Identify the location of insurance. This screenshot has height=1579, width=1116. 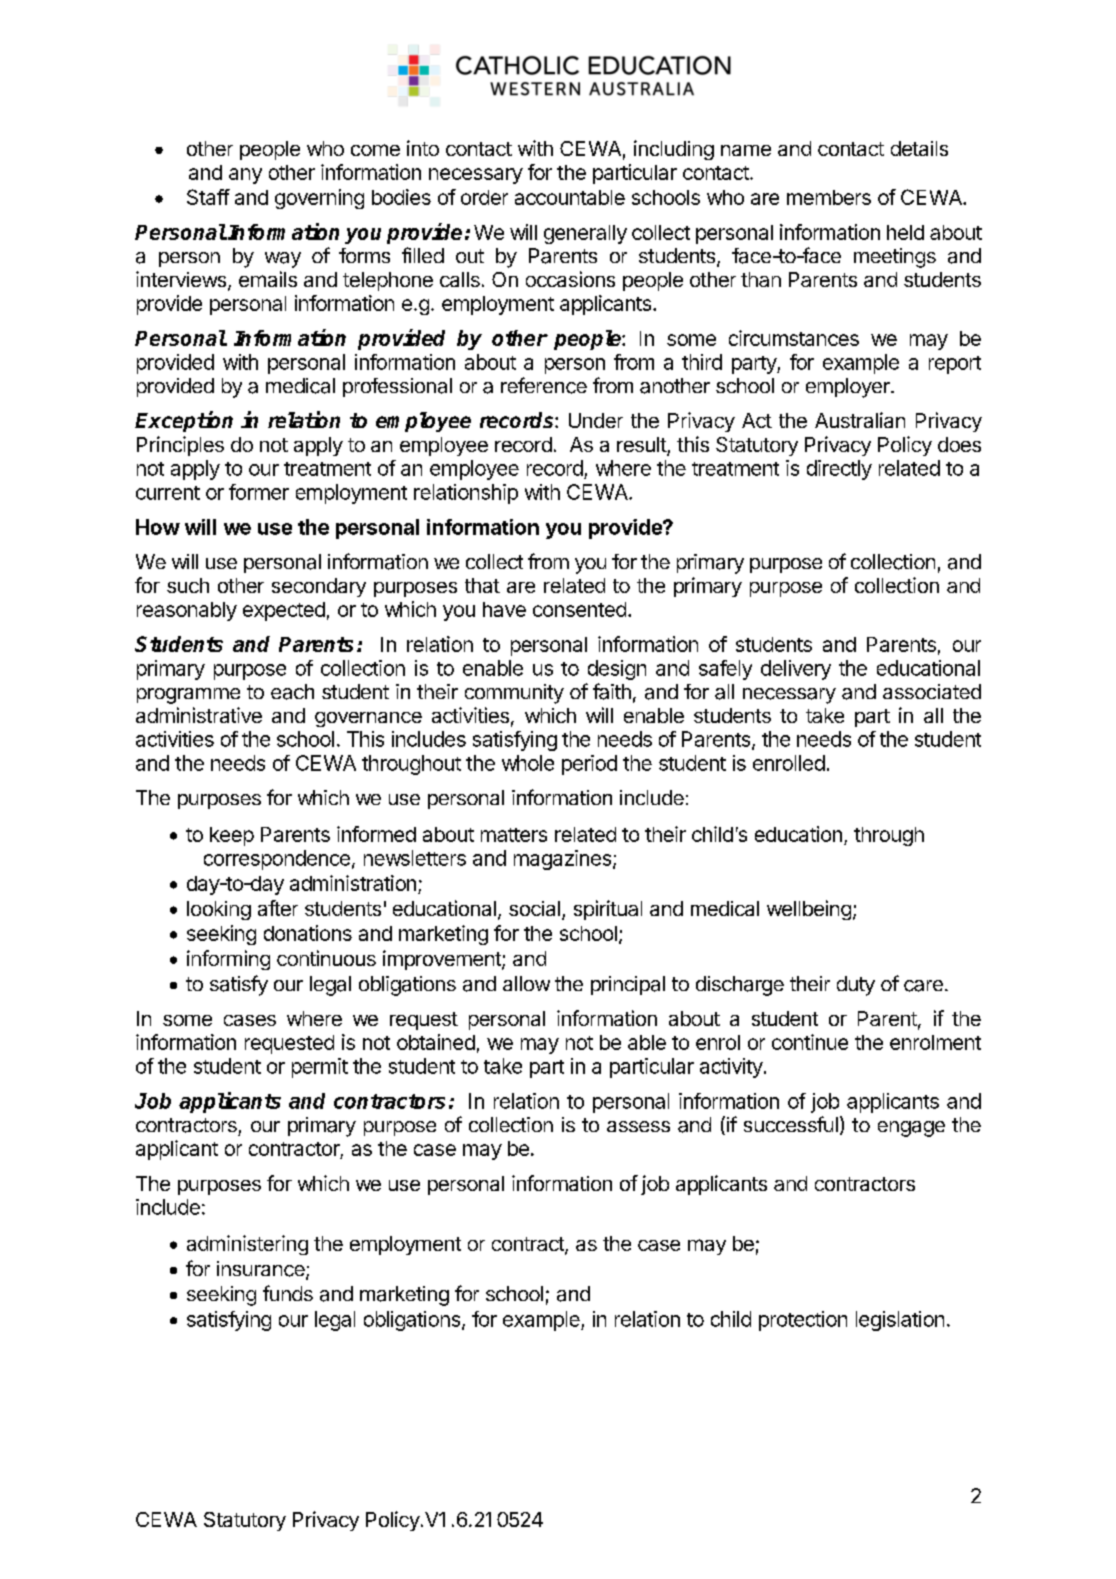
(262, 1270).
